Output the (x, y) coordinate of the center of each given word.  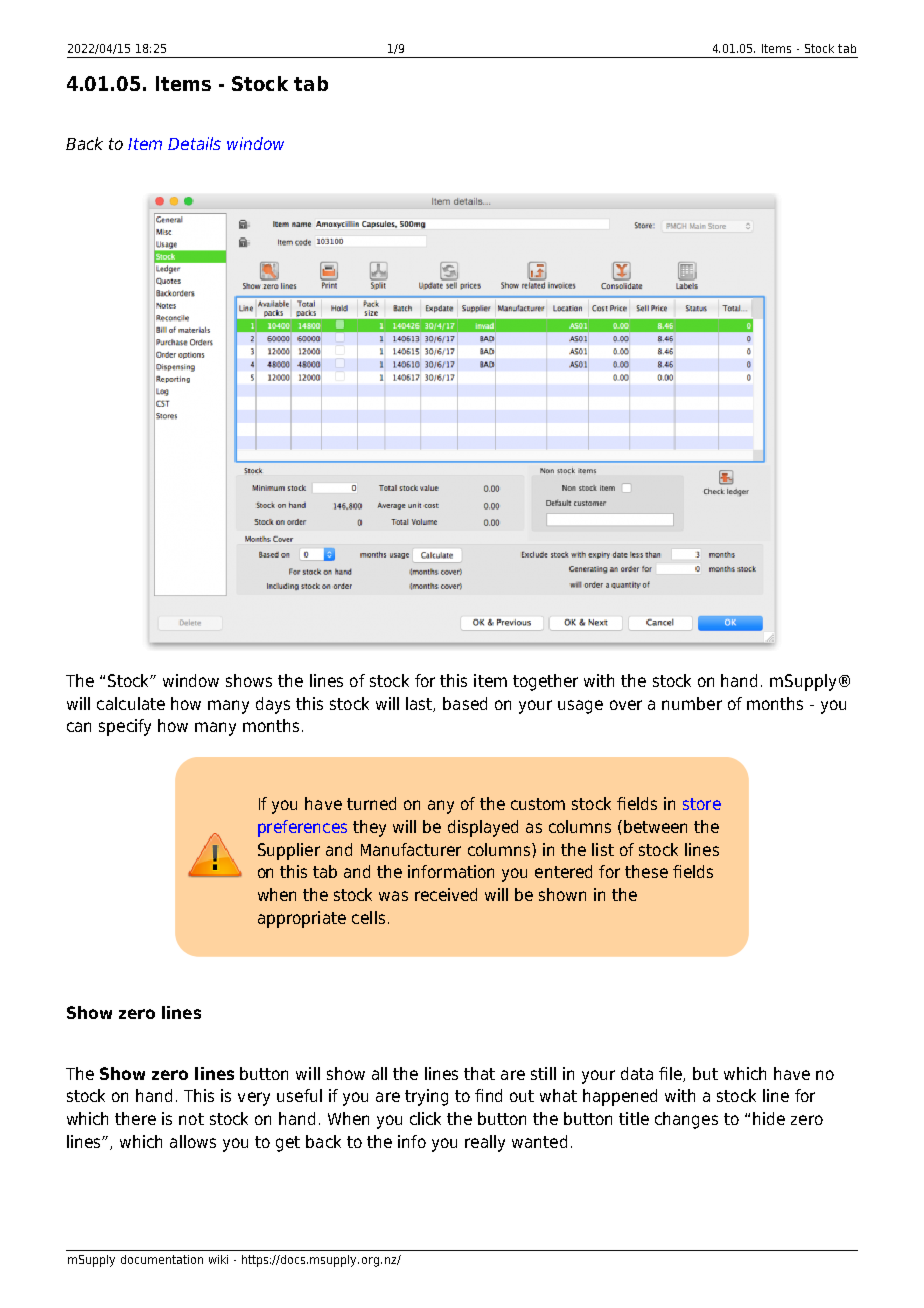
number (692, 703)
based (465, 703)
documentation (162, 1259)
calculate (131, 703)
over (626, 705)
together (545, 682)
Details (194, 143)
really (485, 1143)
